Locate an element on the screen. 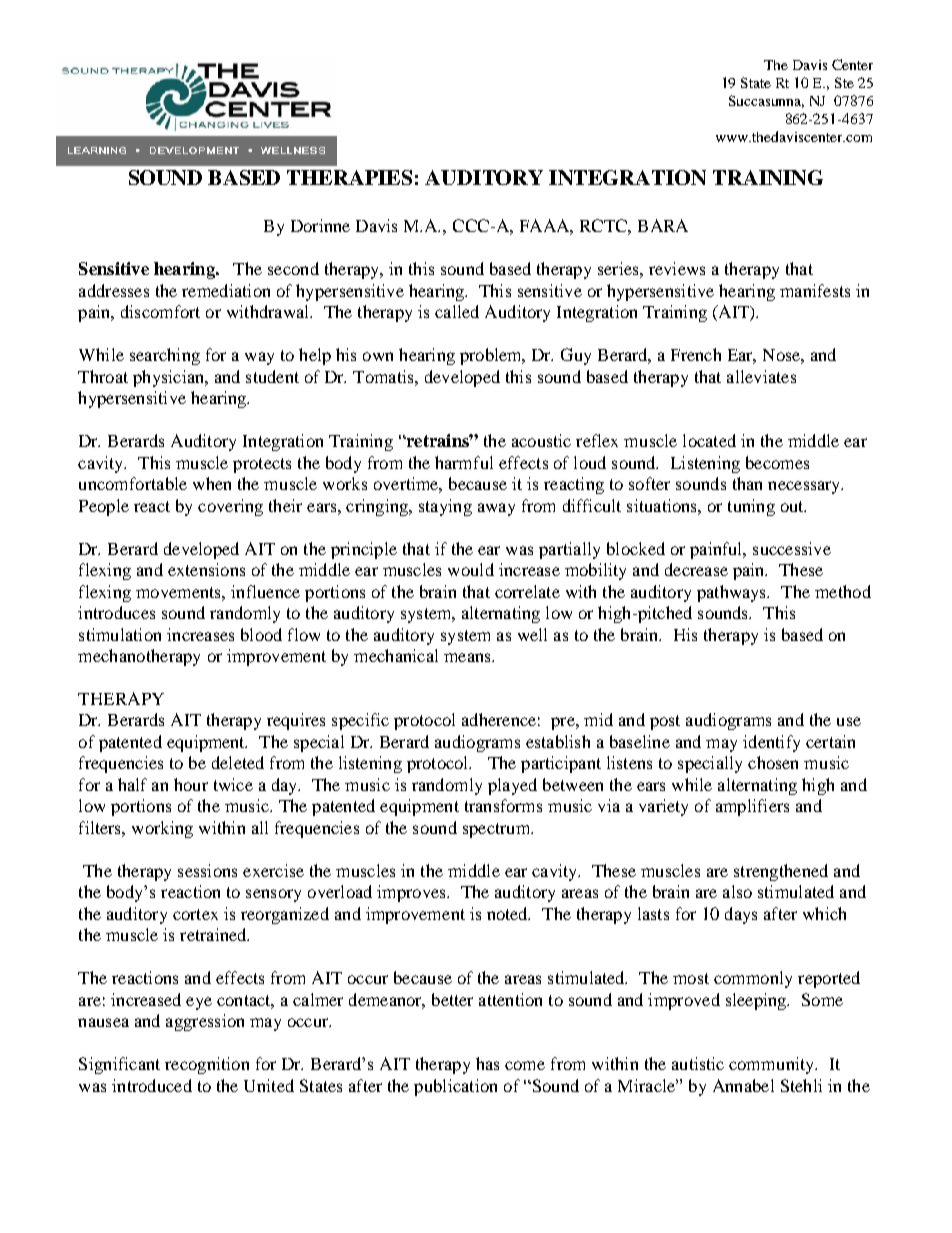 This screenshot has width=952, height=1233. THERAPIES is located at coordinates (349, 177).
